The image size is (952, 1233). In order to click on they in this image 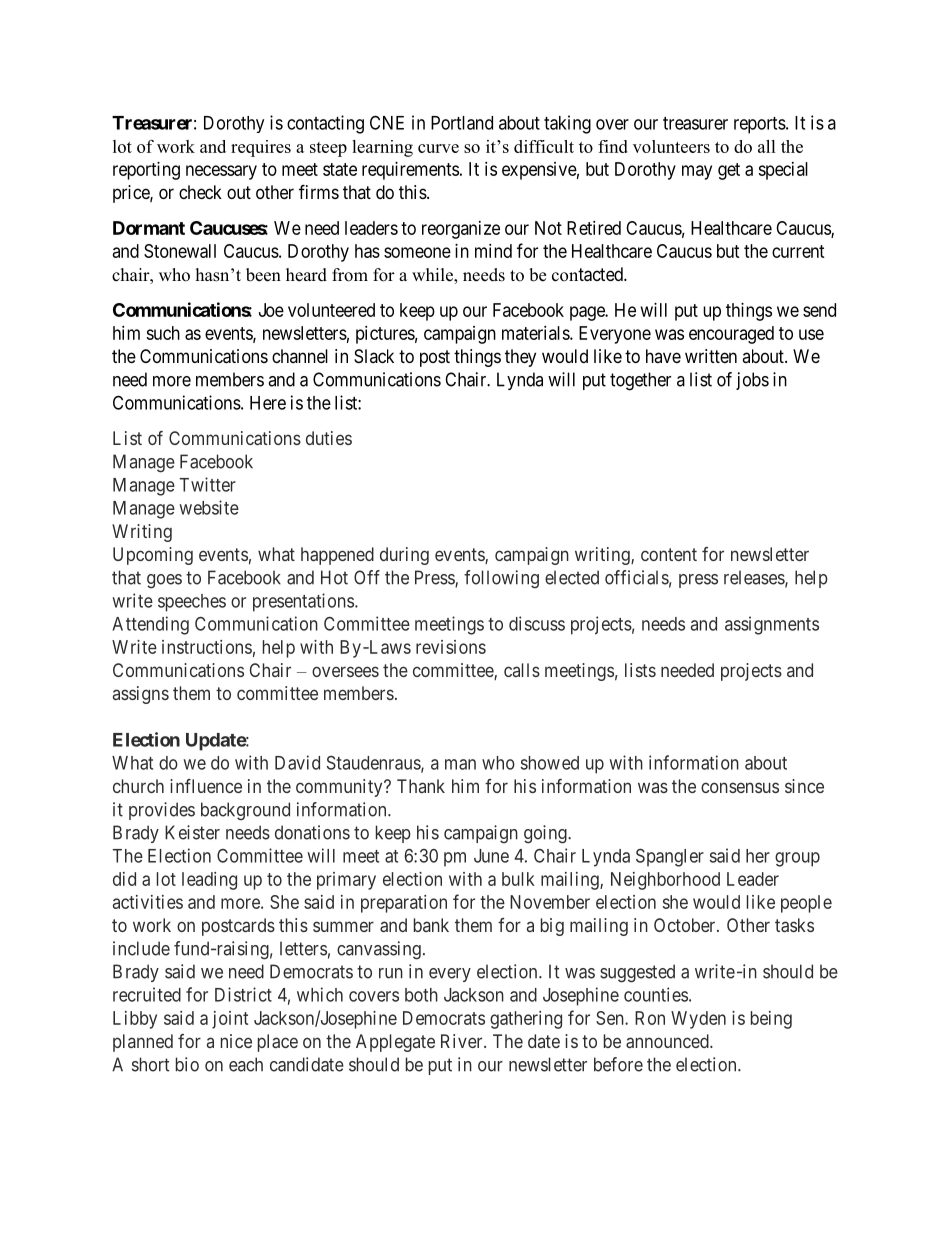, I will do `click(520, 358)`.
